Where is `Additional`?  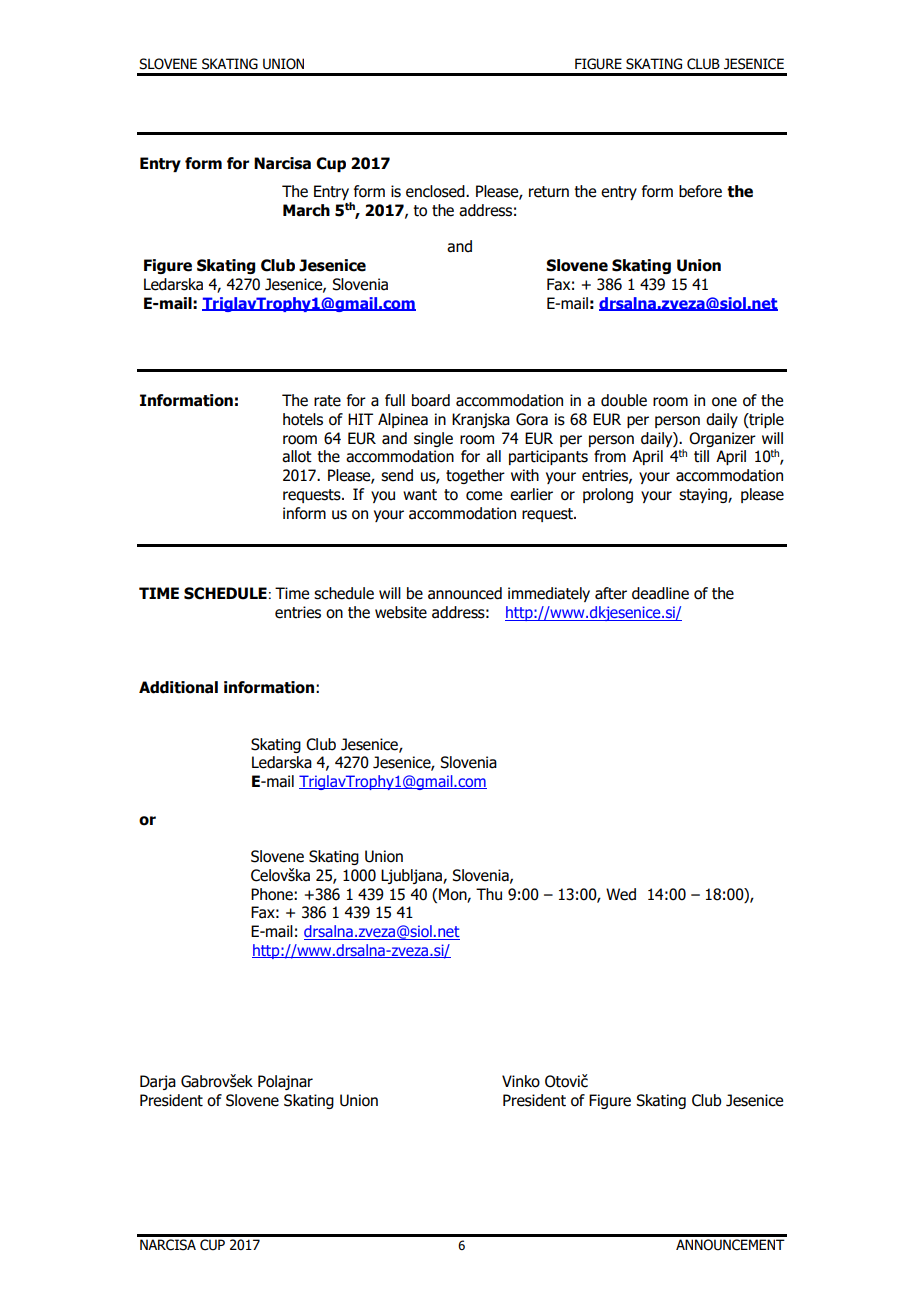 Additional is located at coordinates (178, 687).
